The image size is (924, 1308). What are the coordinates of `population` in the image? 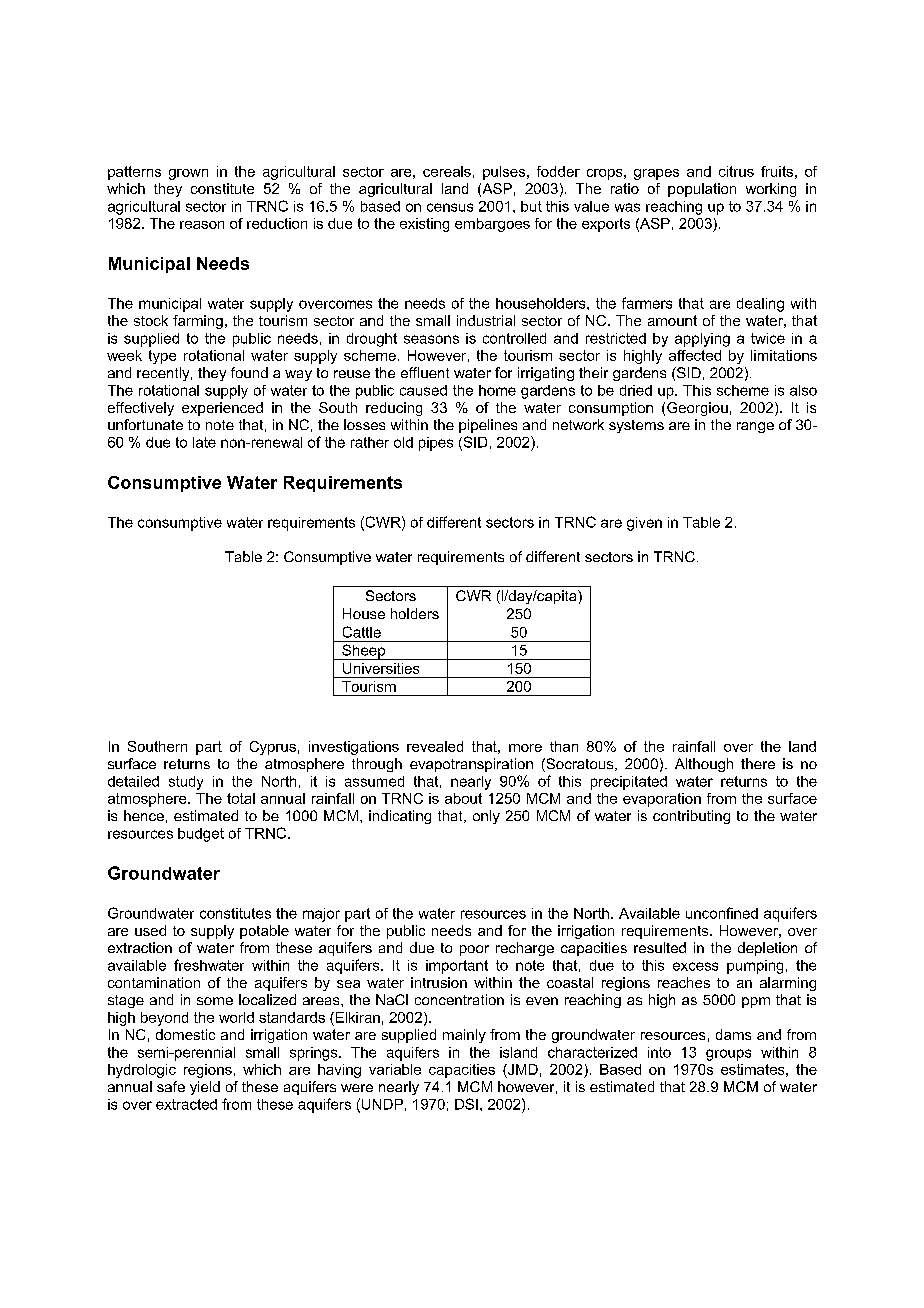 It's located at (702, 190).
